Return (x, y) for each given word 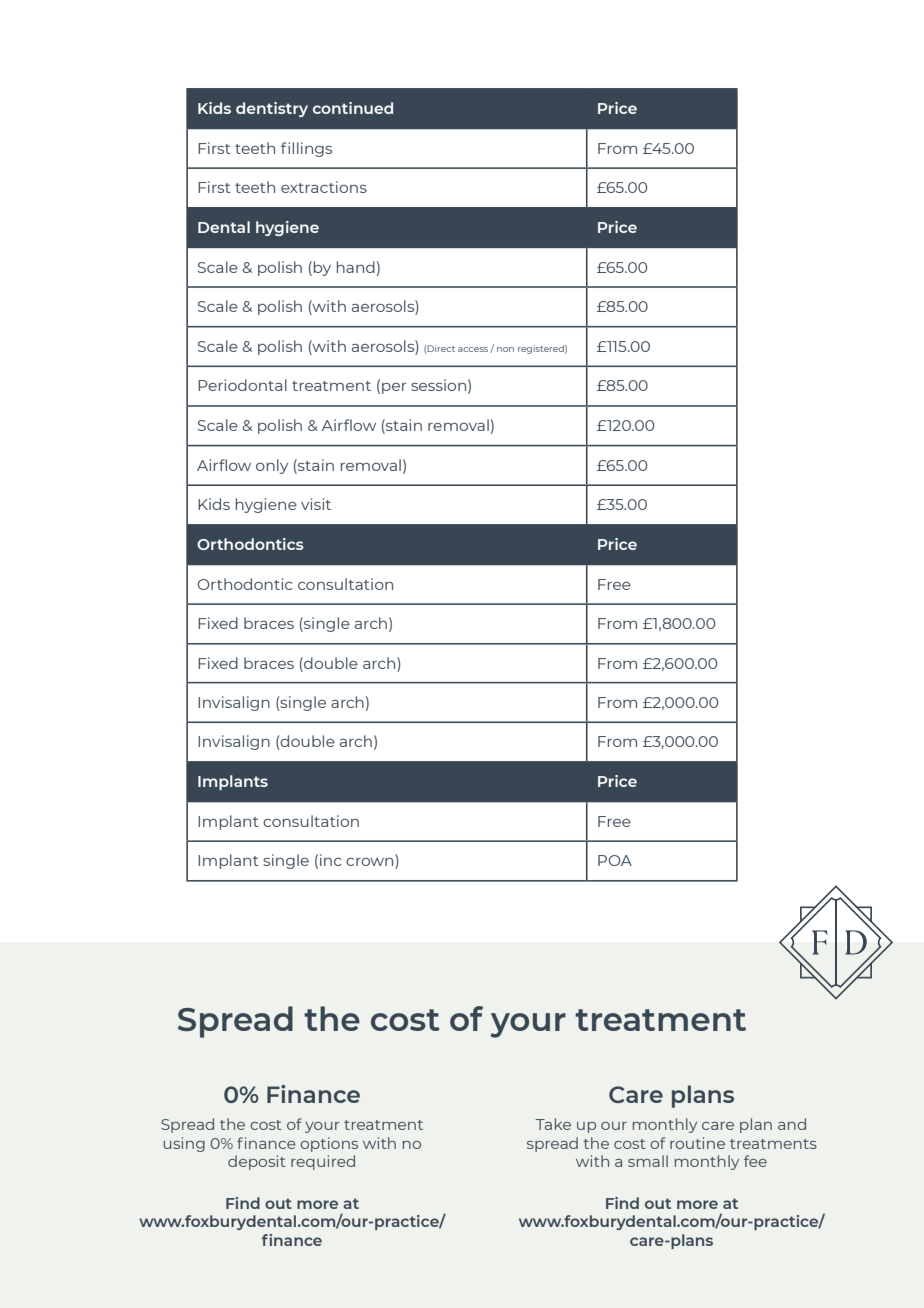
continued (353, 108)
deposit (257, 1162)
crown (371, 863)
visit (316, 504)
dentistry (272, 109)
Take (553, 1124)
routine (697, 1143)
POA (615, 860)
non (505, 349)
